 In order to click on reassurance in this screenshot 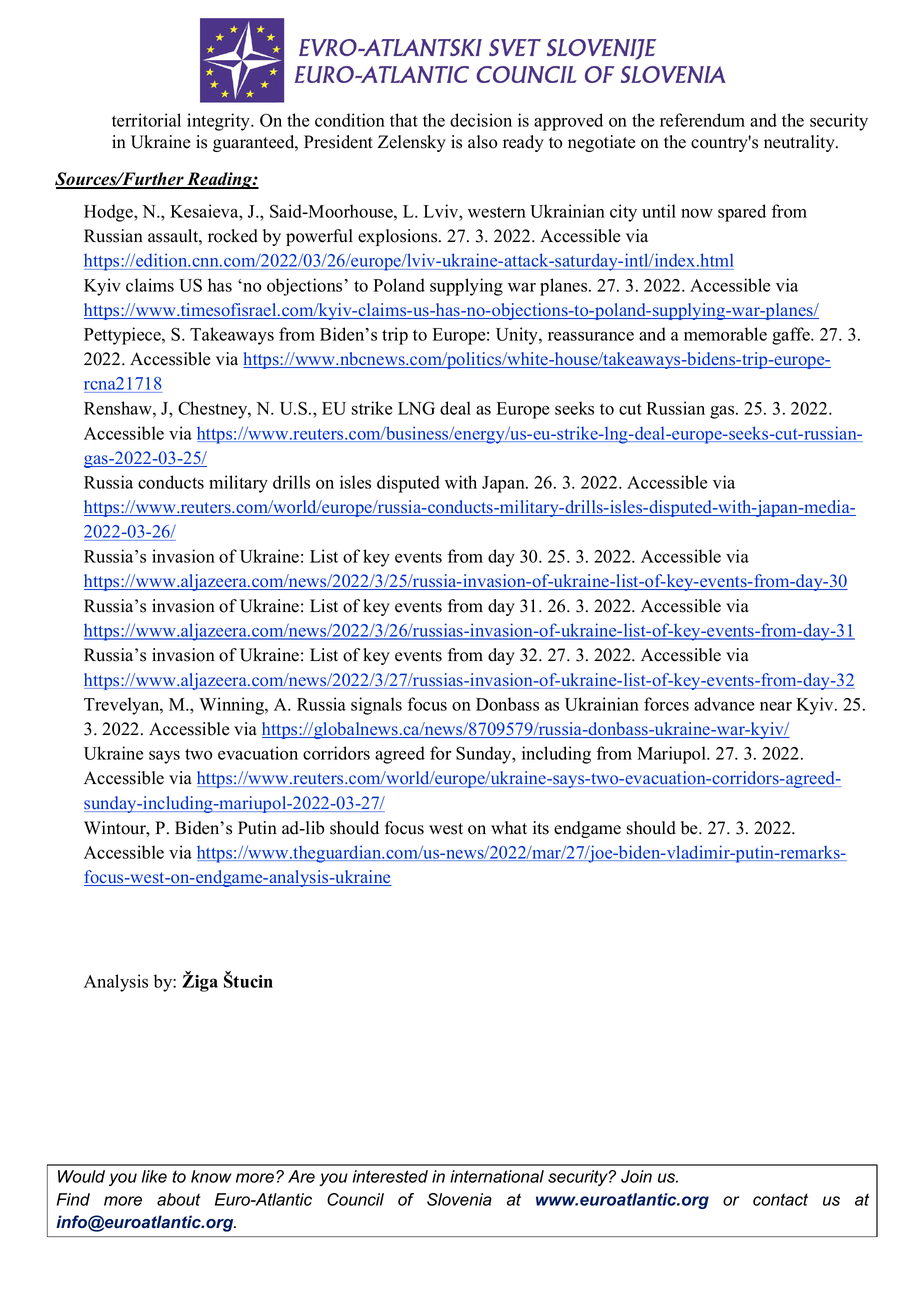, I will do `click(591, 336)`.
